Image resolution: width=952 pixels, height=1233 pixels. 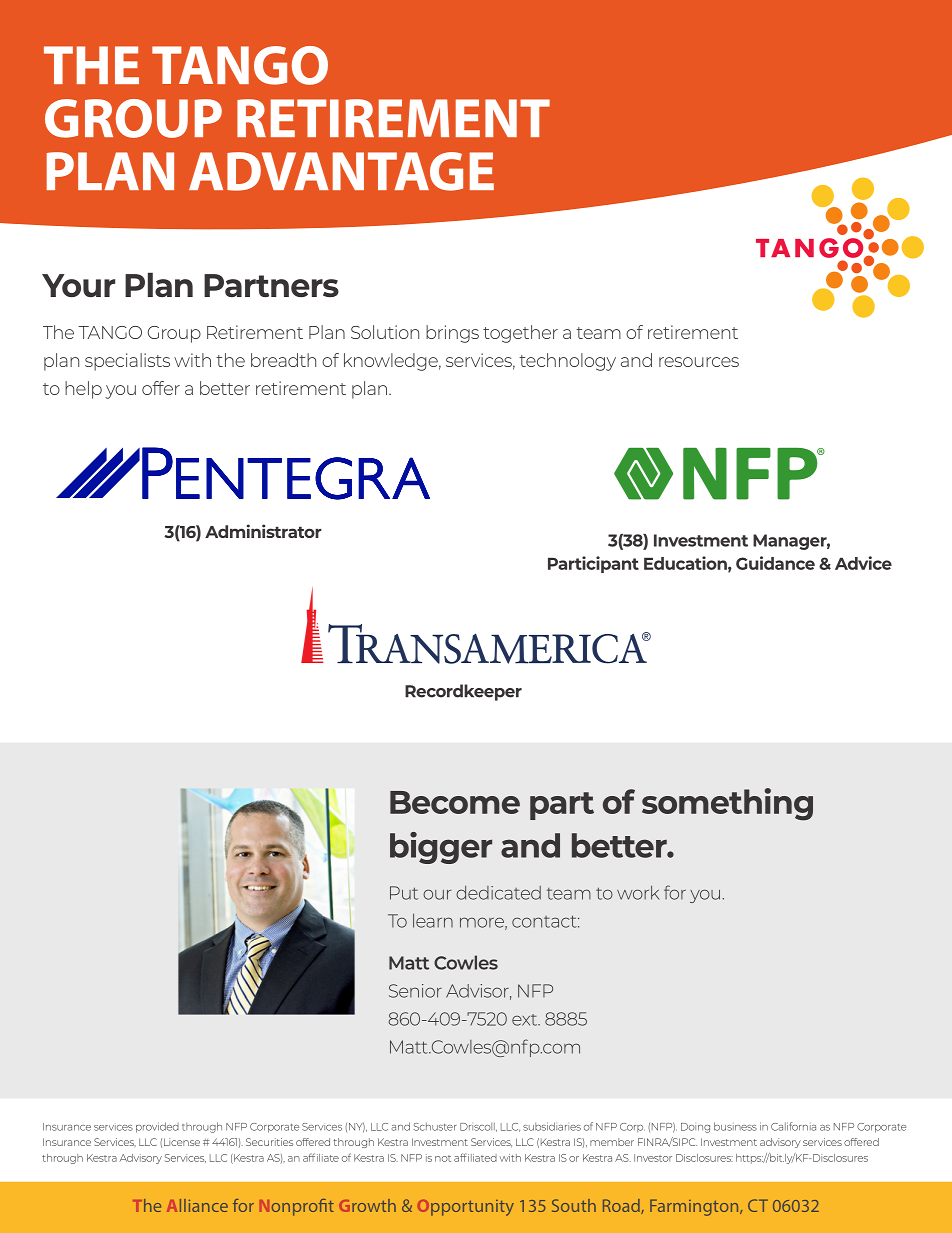 What do you see at coordinates (197, 1205) in the screenshot?
I see `Alliance` at bounding box center [197, 1205].
